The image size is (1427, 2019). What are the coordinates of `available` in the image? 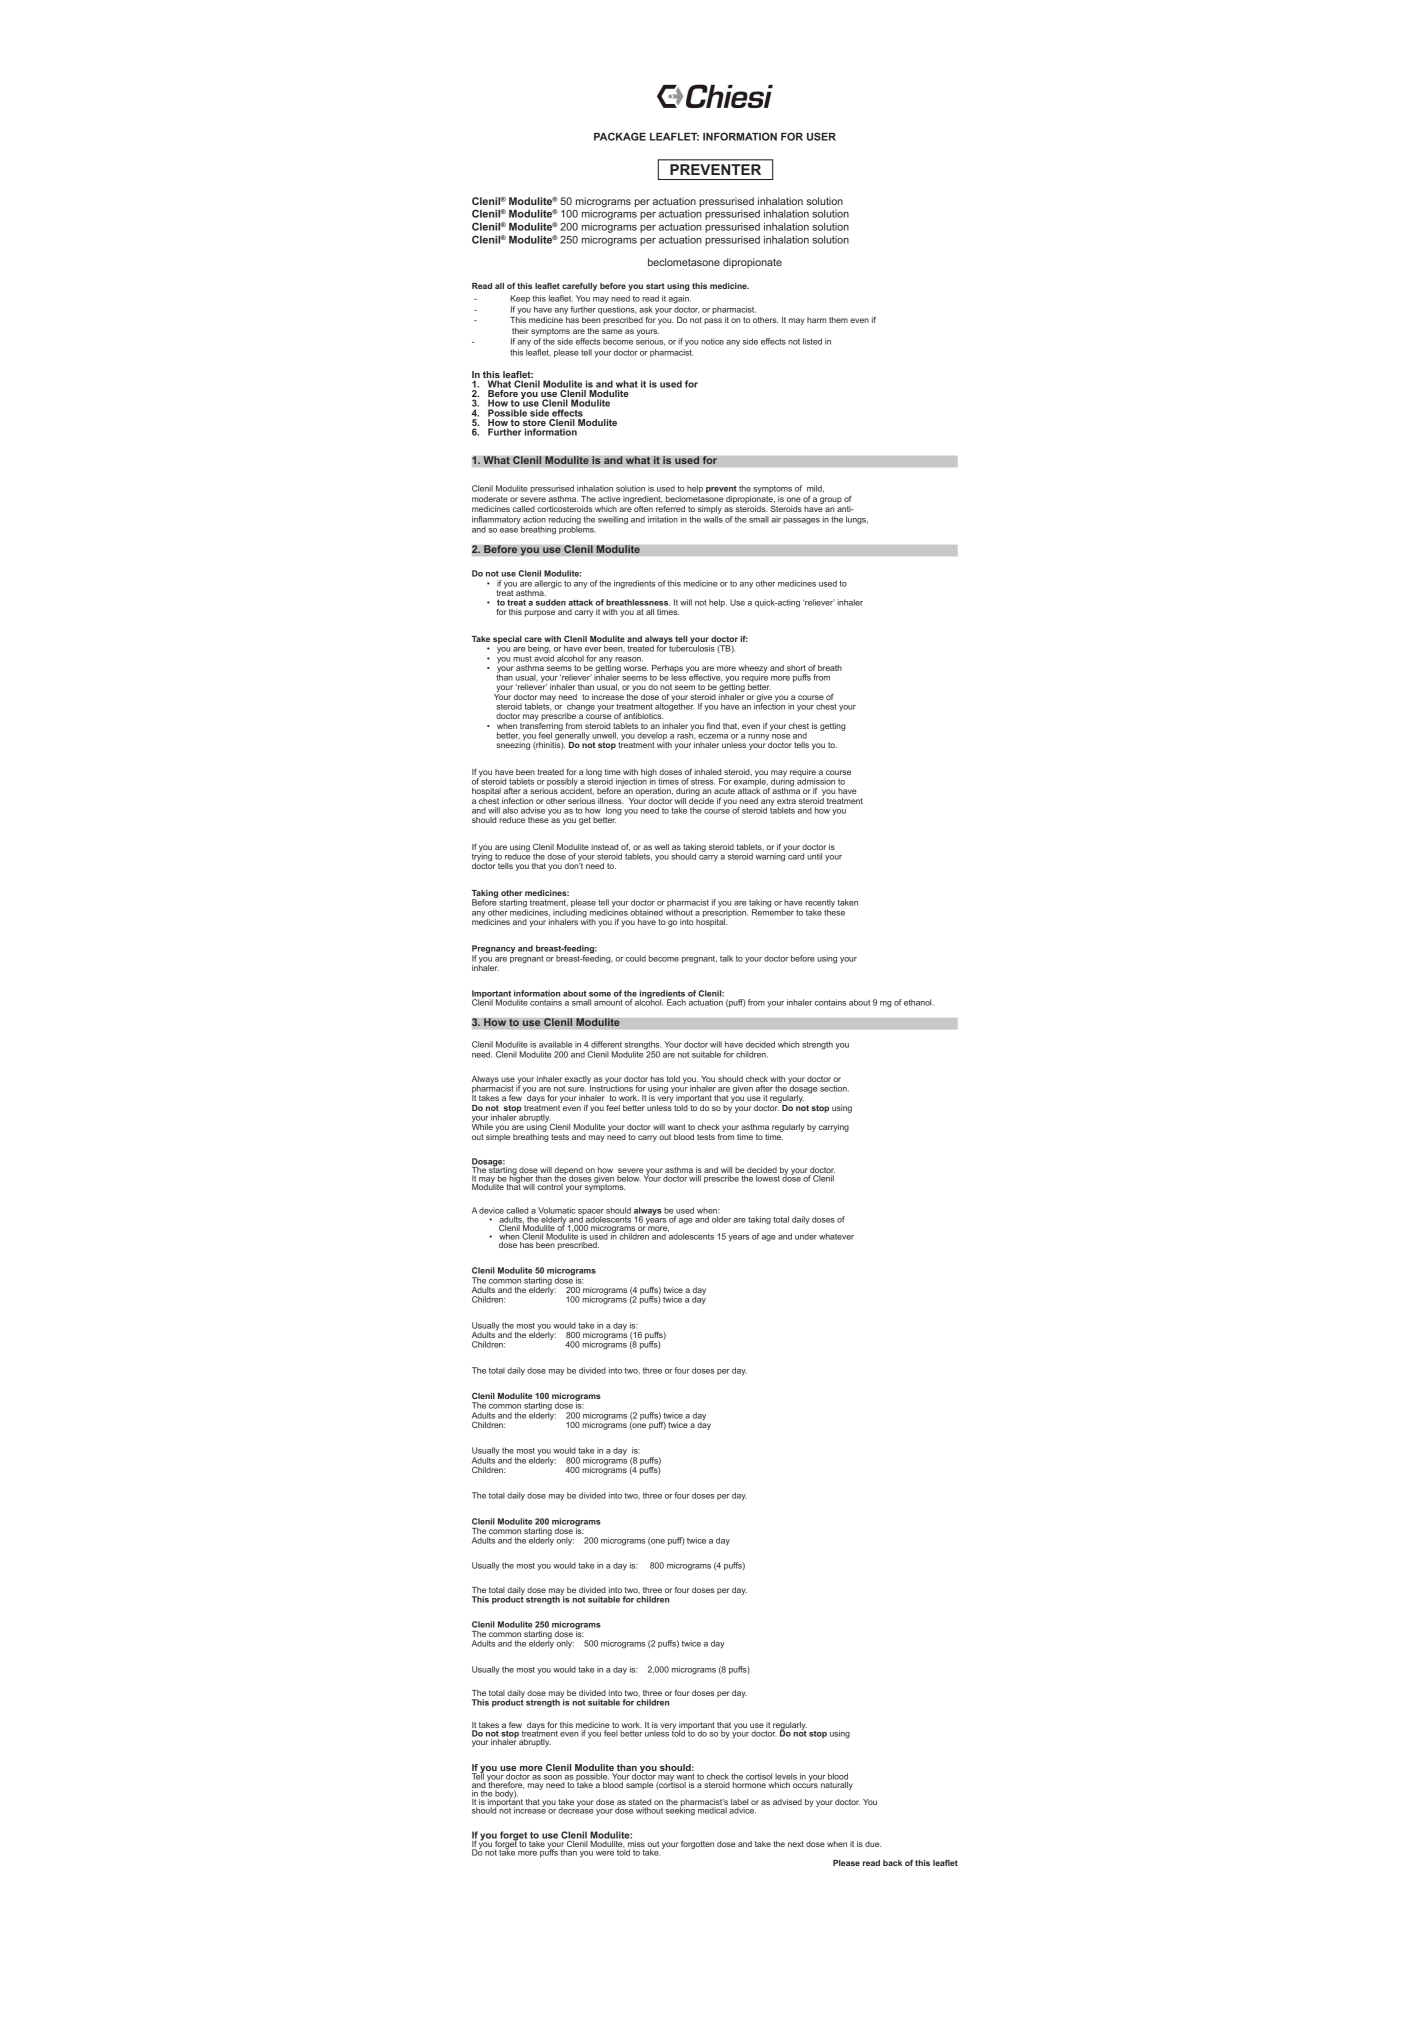 It's located at (555, 1044).
